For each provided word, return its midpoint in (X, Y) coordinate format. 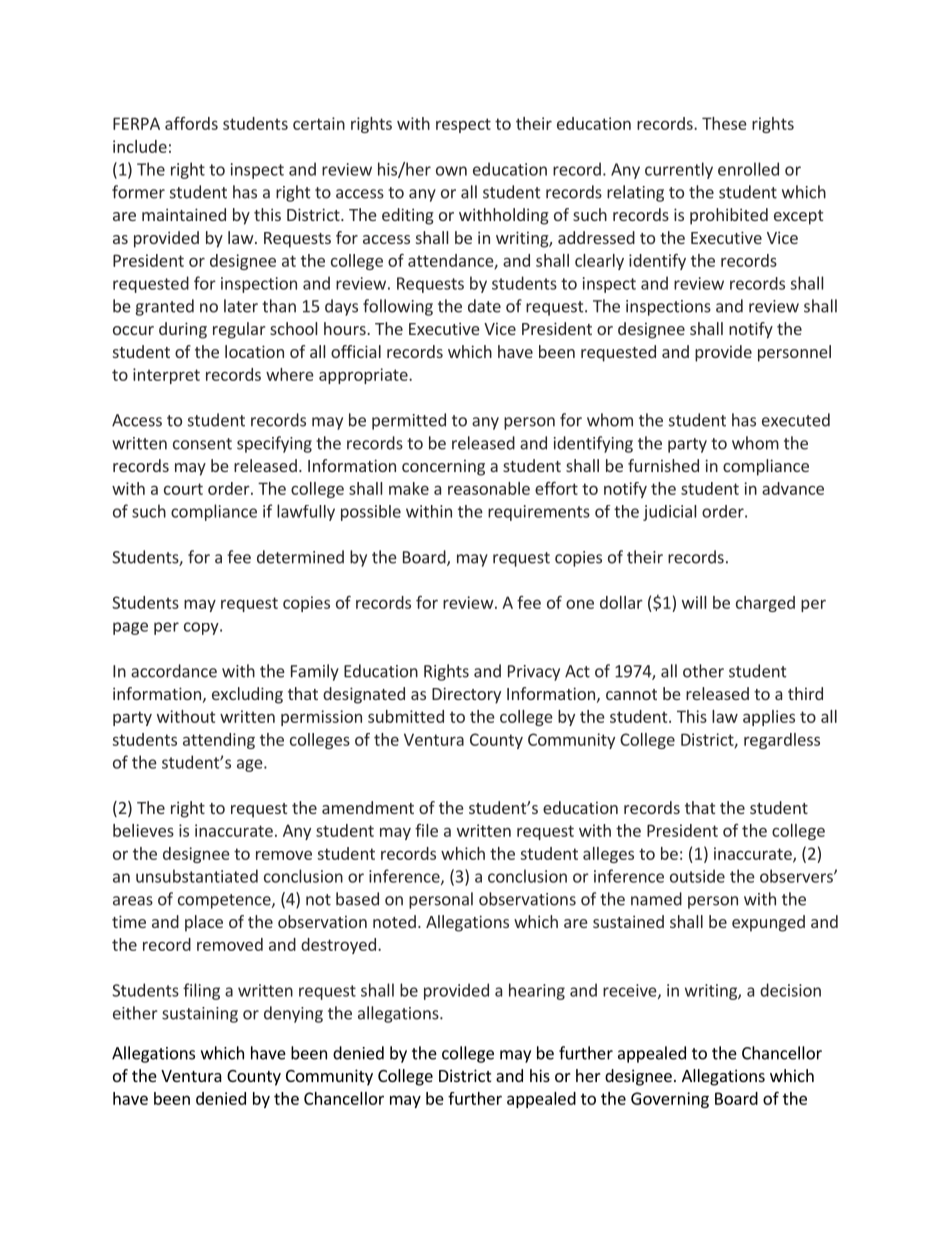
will (694, 602)
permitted (409, 421)
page (130, 628)
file (426, 830)
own (451, 171)
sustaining (200, 1015)
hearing (537, 991)
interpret (166, 376)
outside (697, 876)
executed (796, 420)
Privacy (534, 673)
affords (191, 123)
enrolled (748, 169)
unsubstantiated (197, 876)
